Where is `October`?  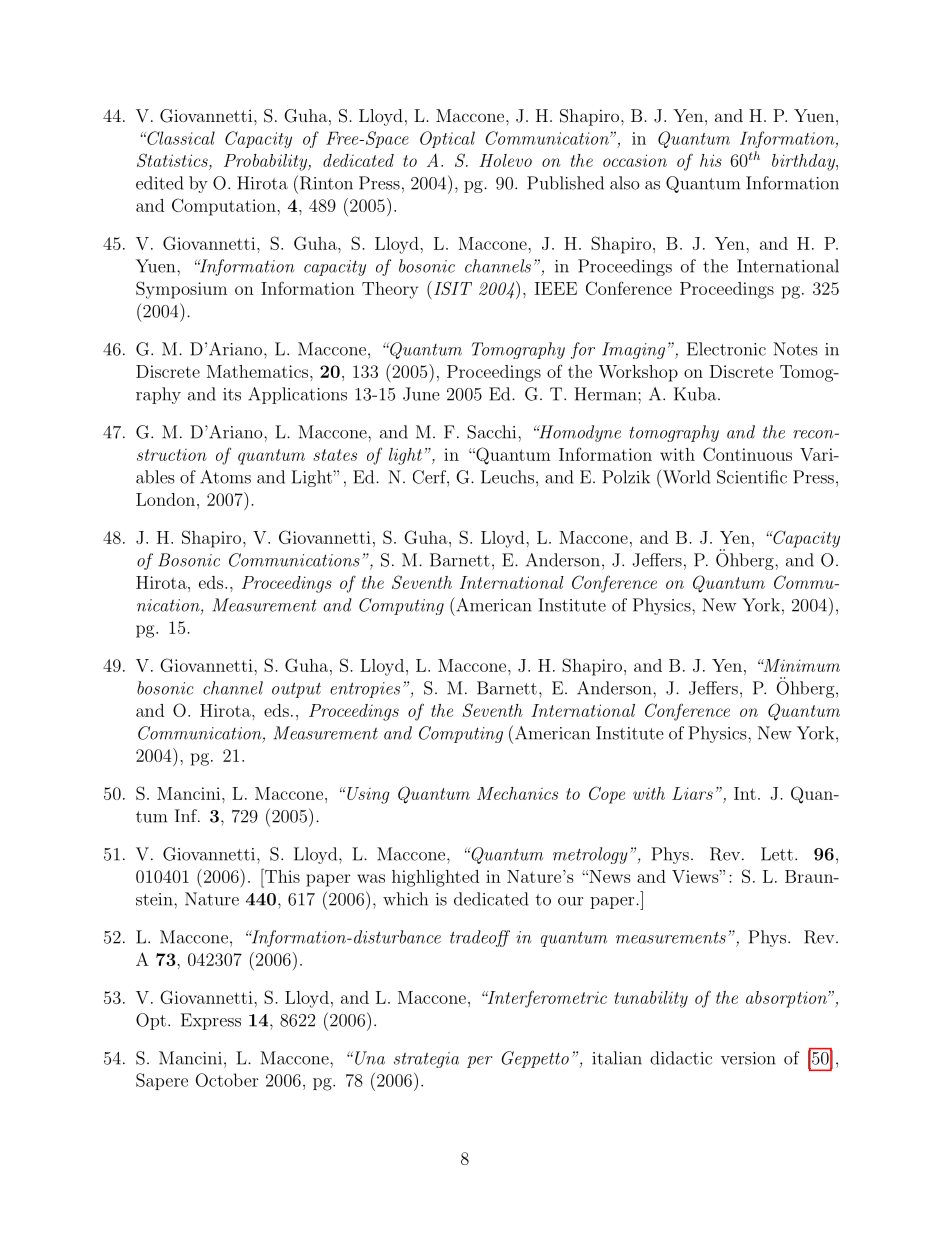 October is located at coordinates (227, 1080).
